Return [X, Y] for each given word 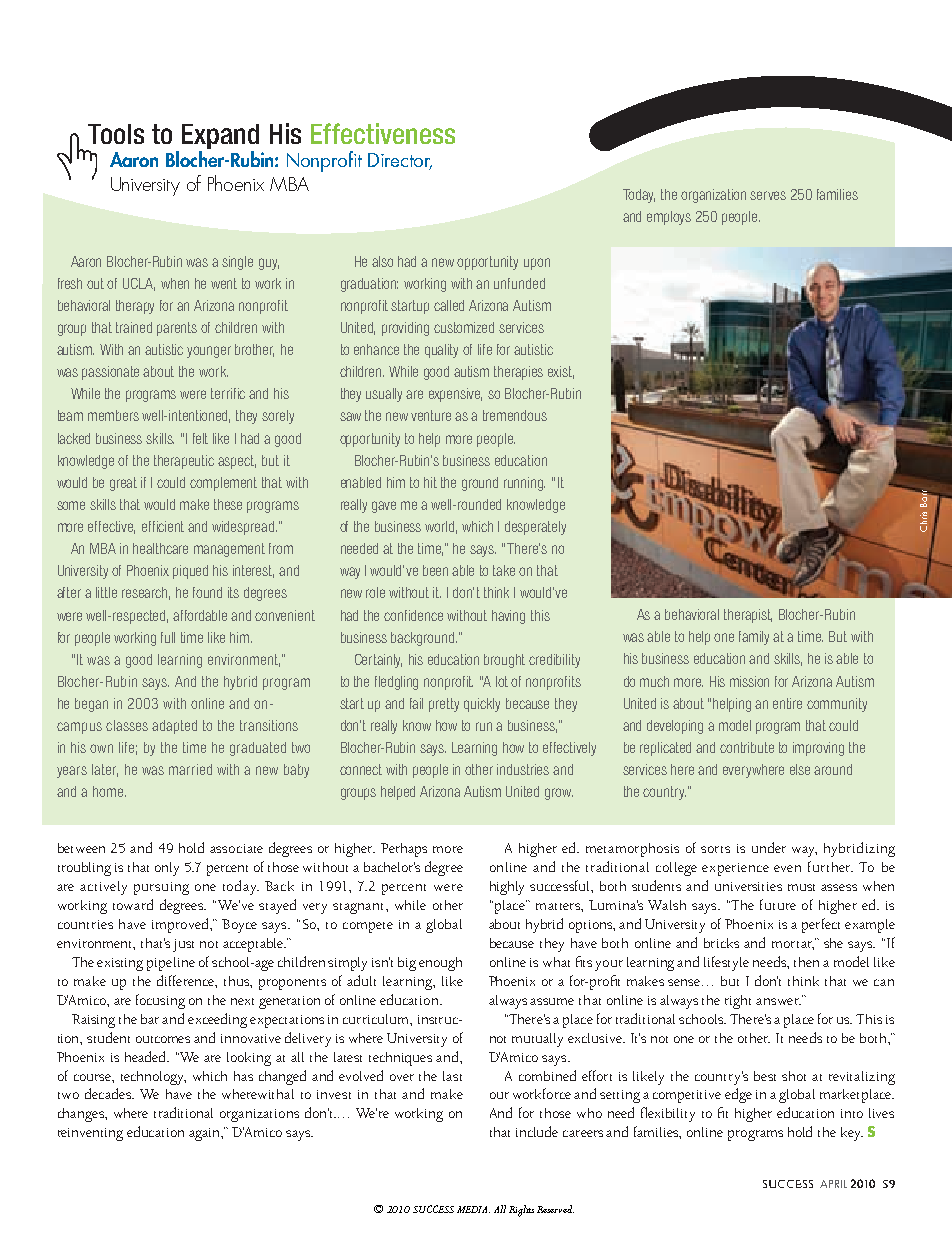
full [168, 637]
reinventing [90, 1134]
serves [768, 195]
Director [400, 161]
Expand [220, 136]
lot [502, 681]
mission [749, 681]
